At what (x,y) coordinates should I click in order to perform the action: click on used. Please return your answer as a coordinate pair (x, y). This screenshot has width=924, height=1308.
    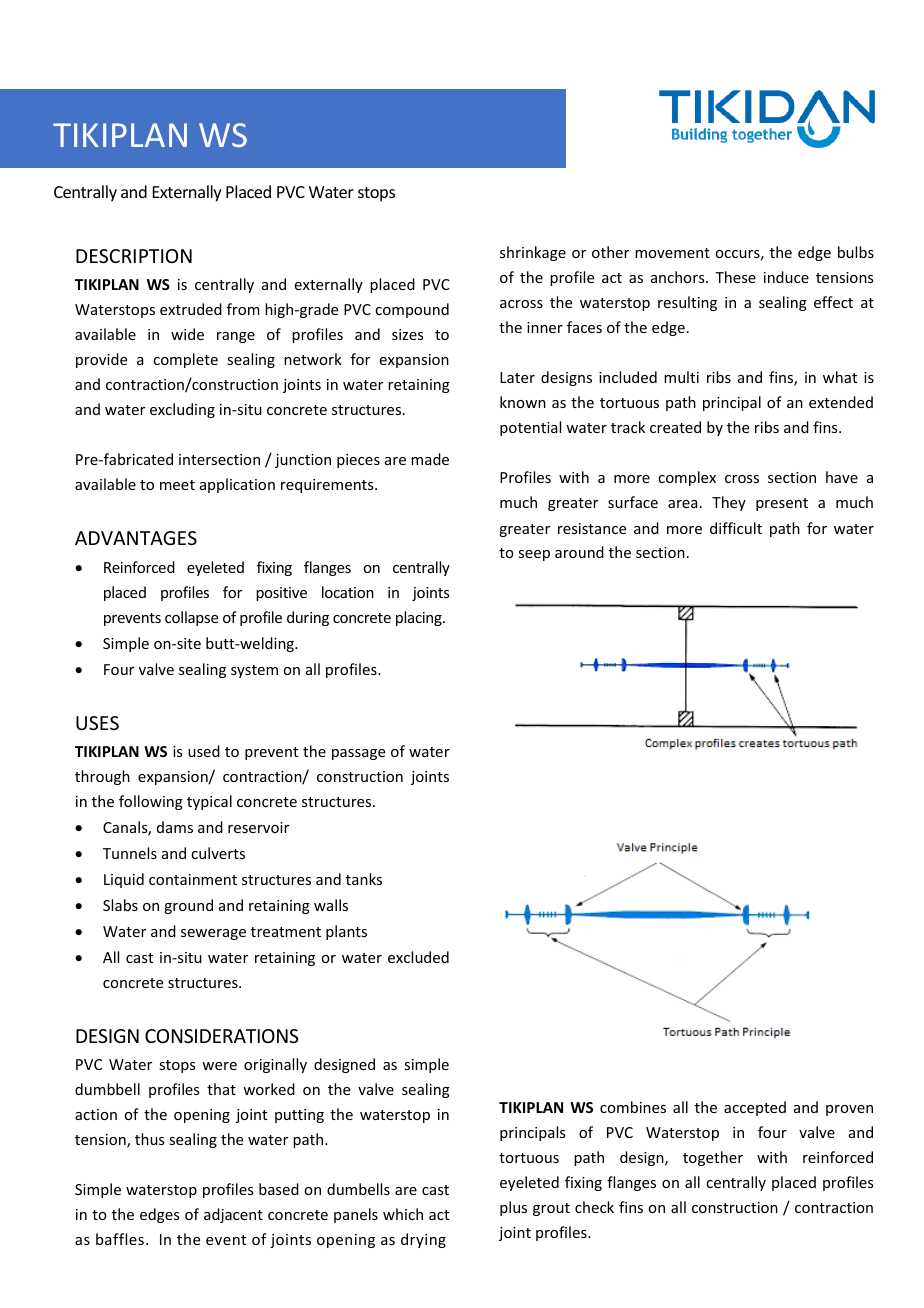
    Looking at the image, I should click on (204, 751).
